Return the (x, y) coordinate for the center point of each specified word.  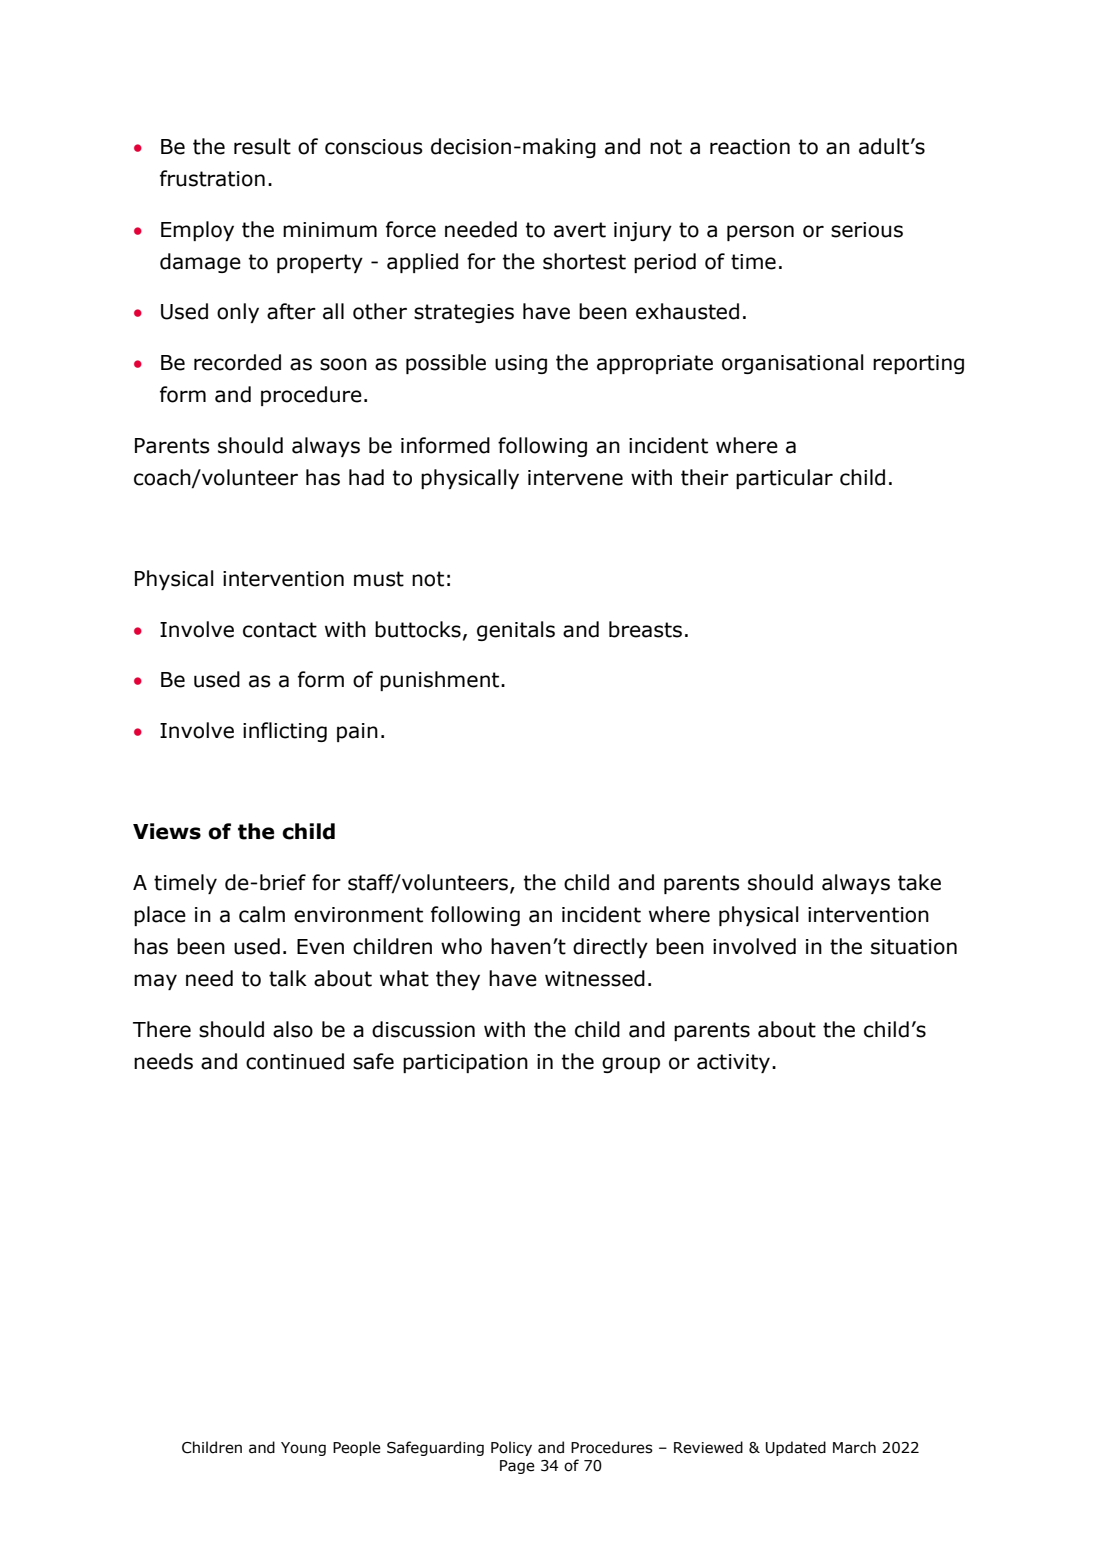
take (919, 882)
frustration (212, 178)
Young (303, 1449)
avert (580, 230)
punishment (441, 681)
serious (867, 230)
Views (167, 831)
